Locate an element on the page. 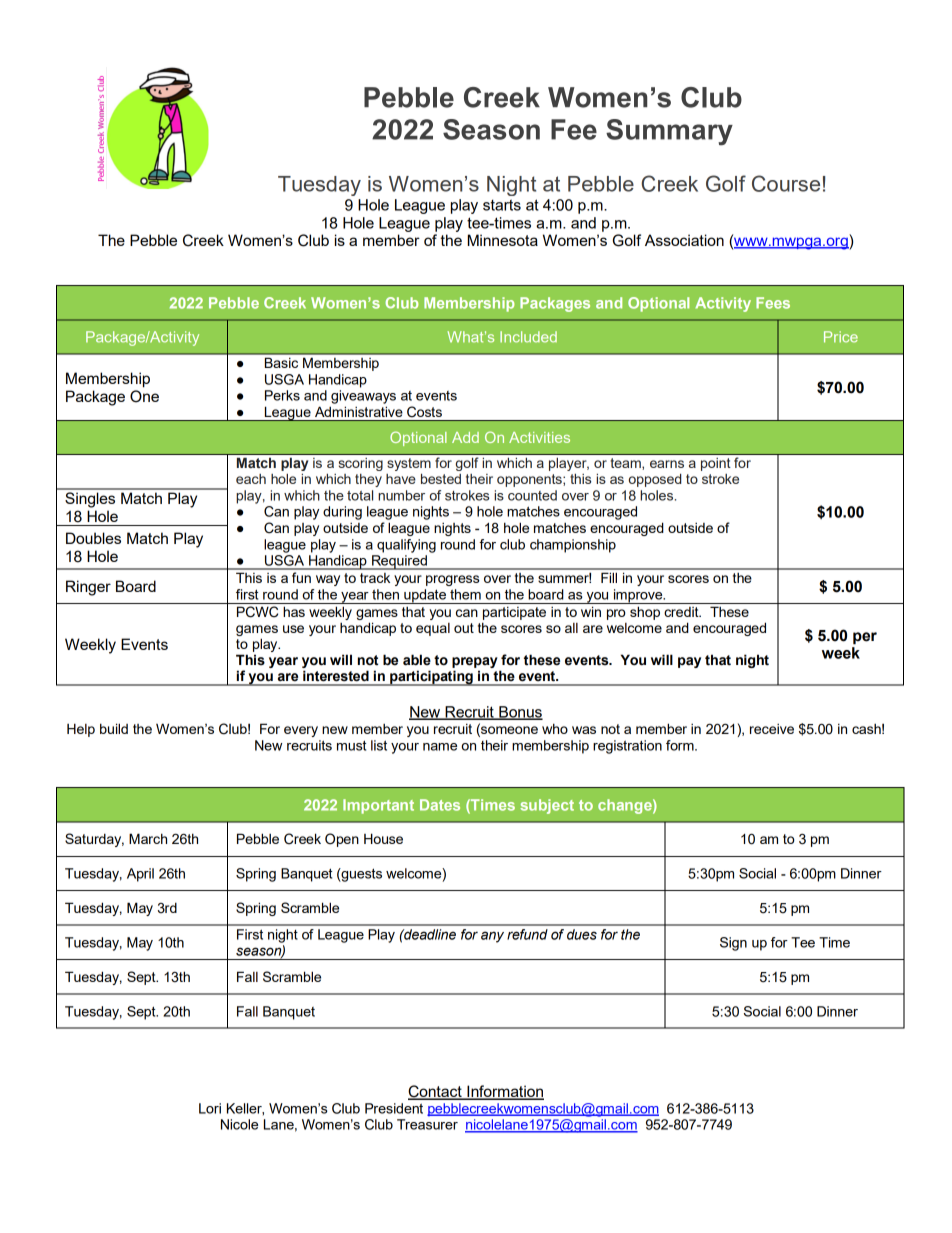  March is located at coordinates (148, 838).
